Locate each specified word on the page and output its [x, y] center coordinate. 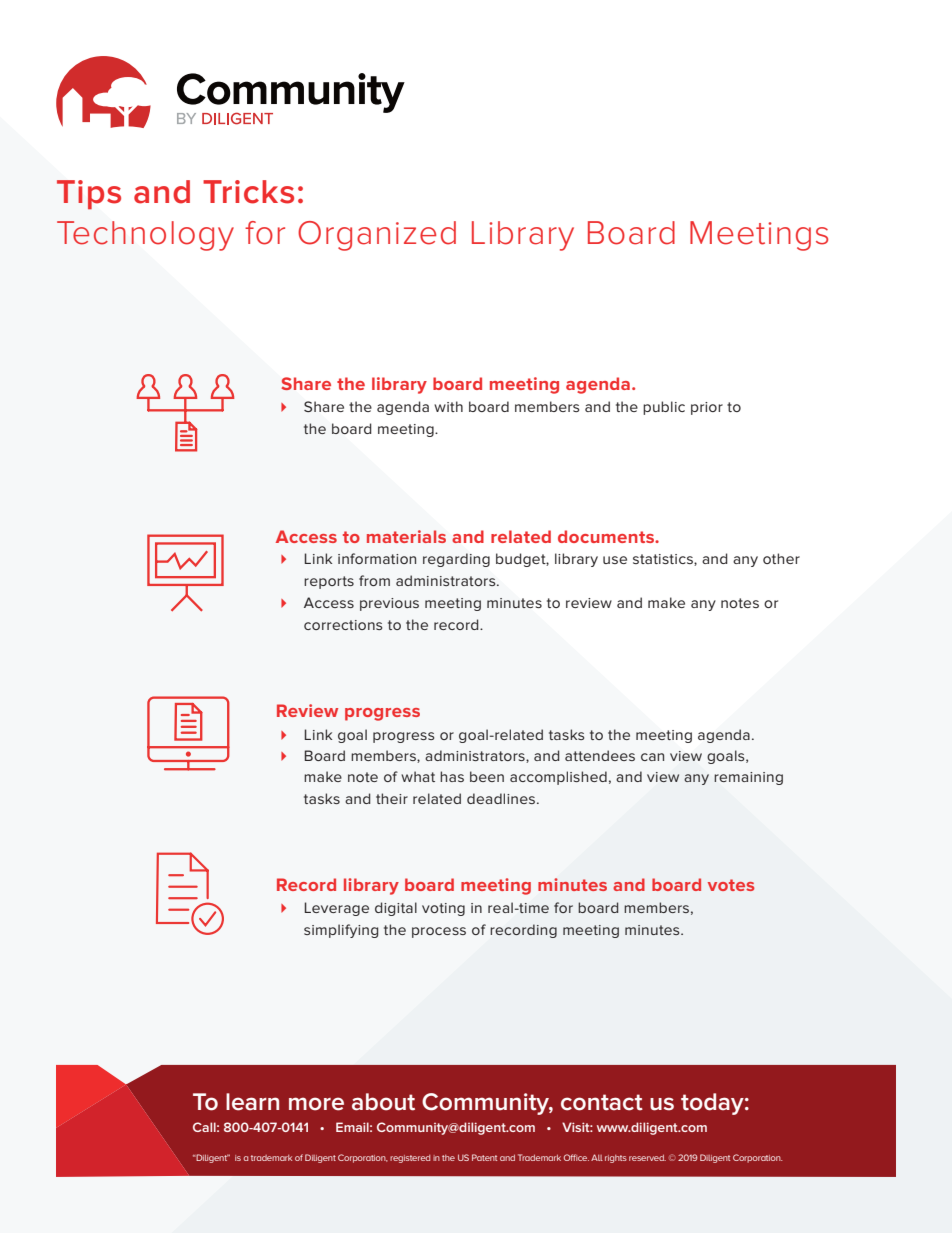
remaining [748, 778]
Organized [377, 236]
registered [410, 1159]
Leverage [337, 909]
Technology [145, 236]
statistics [664, 560]
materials [406, 536]
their [392, 798]
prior [707, 408]
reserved [647, 1157]
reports [329, 582]
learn [252, 1102]
